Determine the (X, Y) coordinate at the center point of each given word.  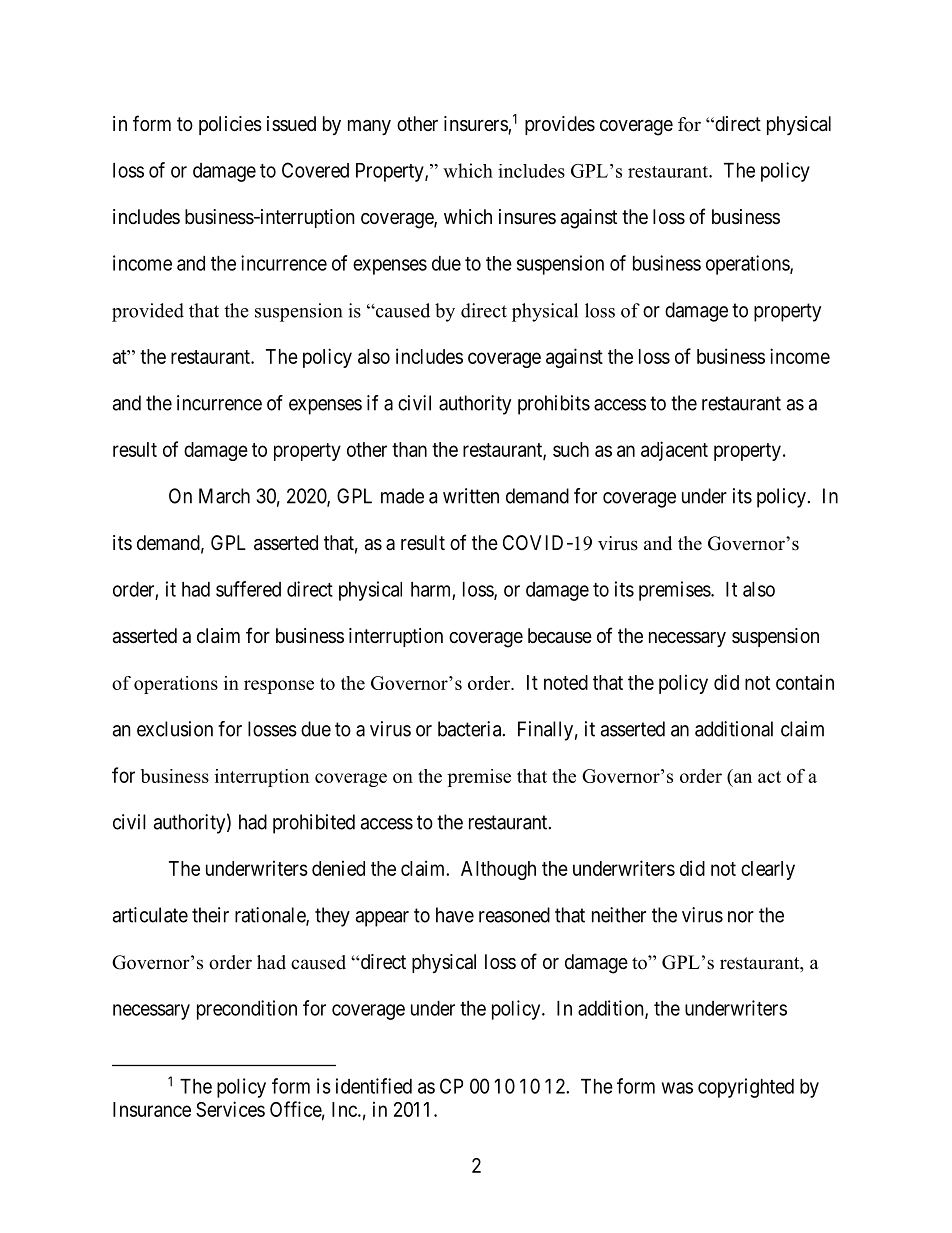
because (560, 636)
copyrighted (746, 1088)
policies (230, 125)
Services (230, 1109)
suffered (248, 589)
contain (805, 682)
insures (527, 216)
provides (560, 125)
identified (374, 1086)
